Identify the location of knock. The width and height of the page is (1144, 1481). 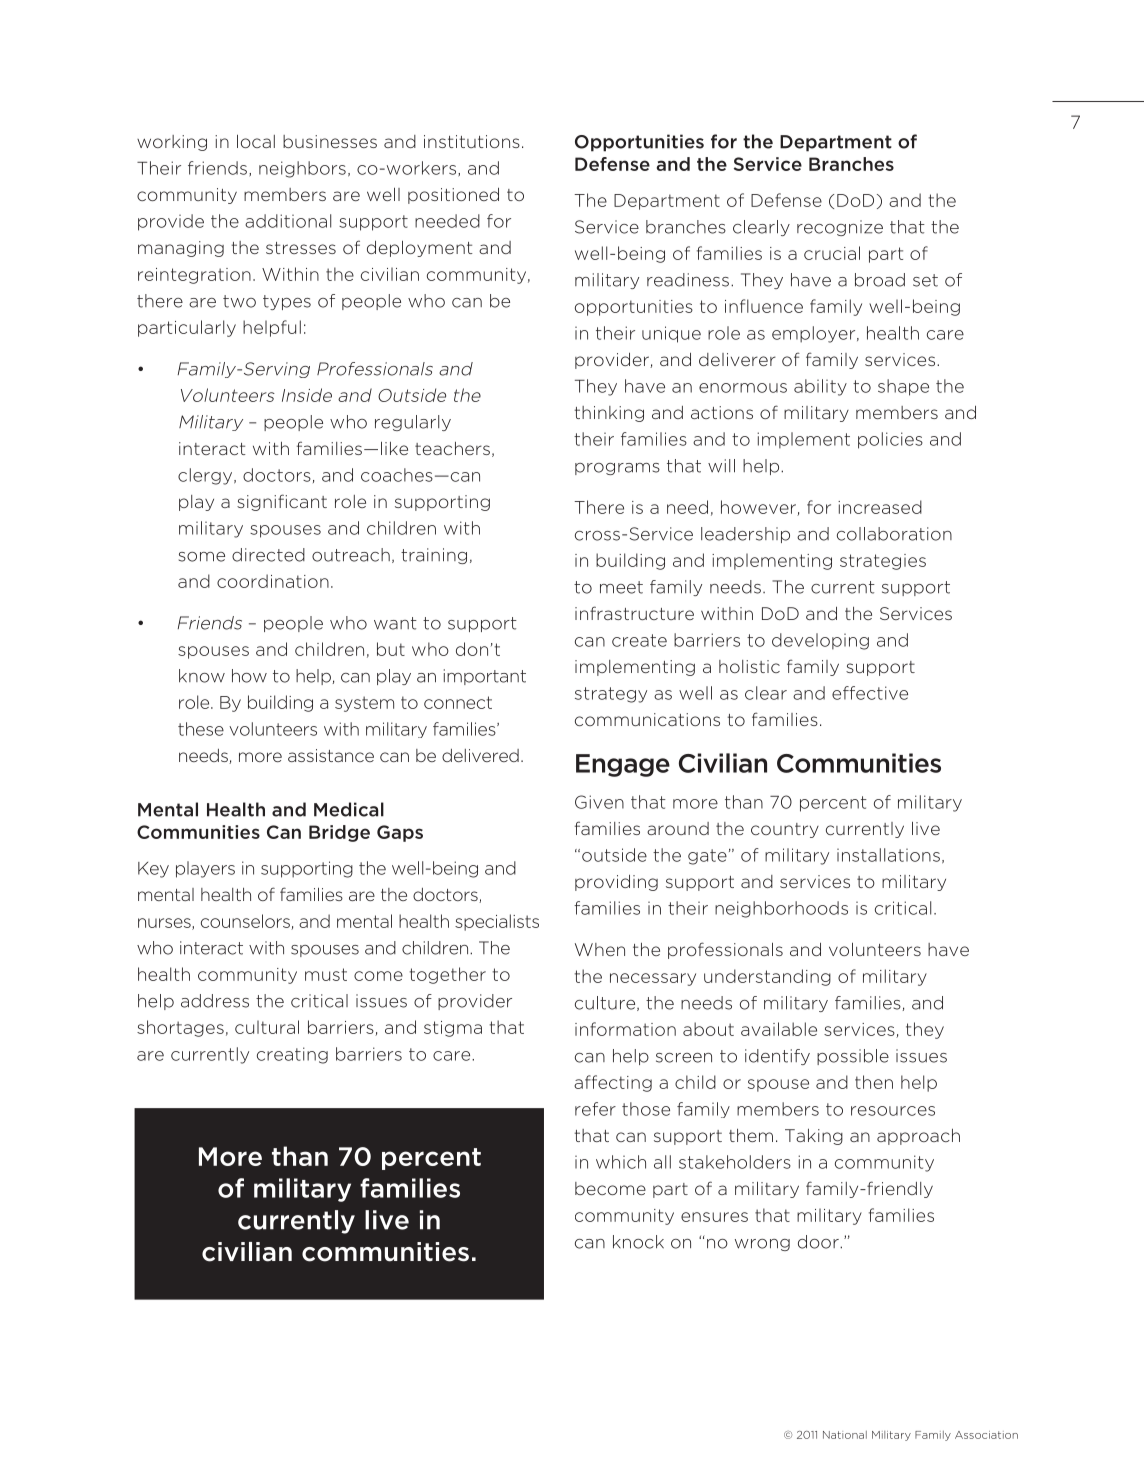
(638, 1242).
